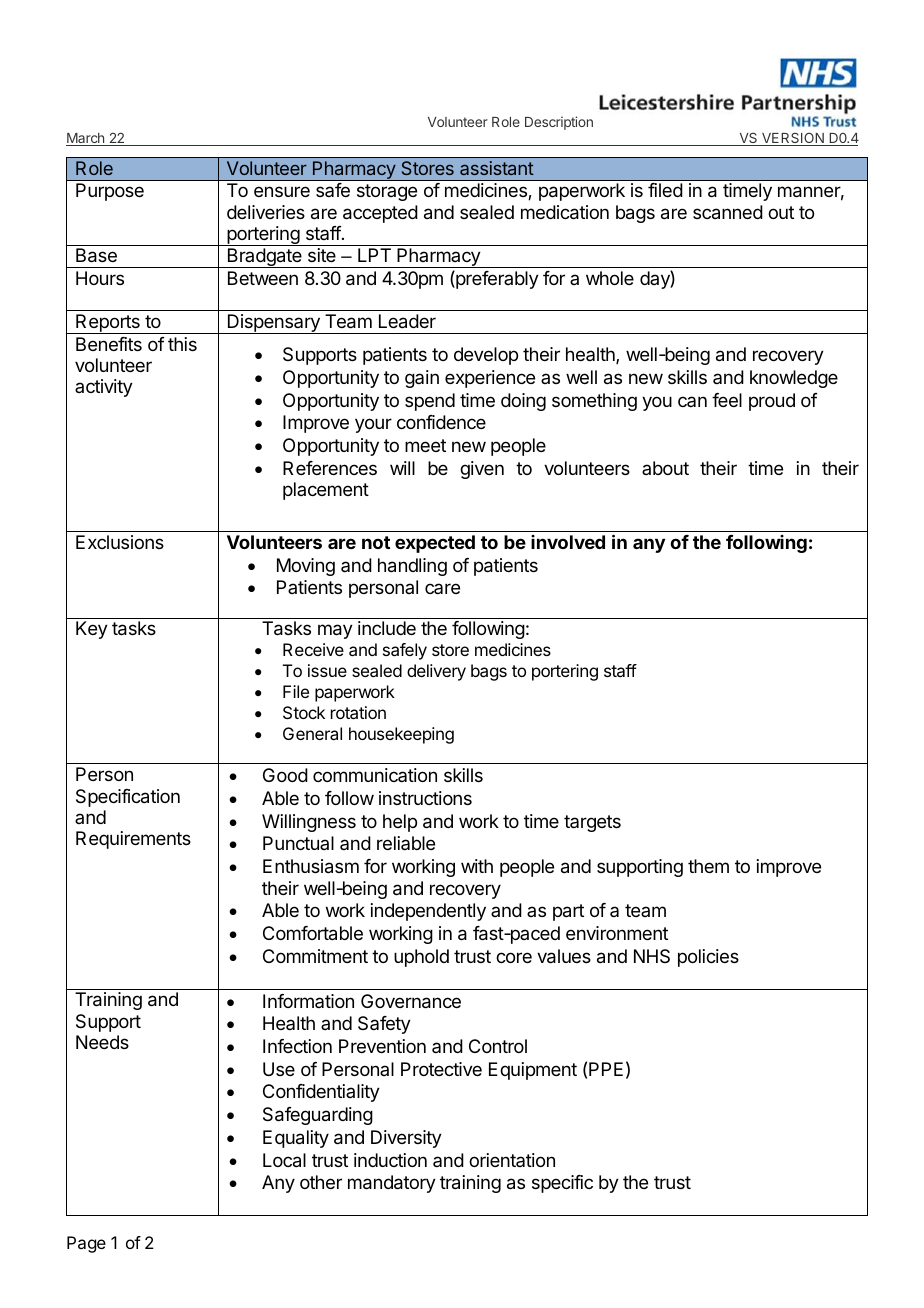  What do you see at coordinates (727, 400) in the document?
I see `feel` at bounding box center [727, 400].
